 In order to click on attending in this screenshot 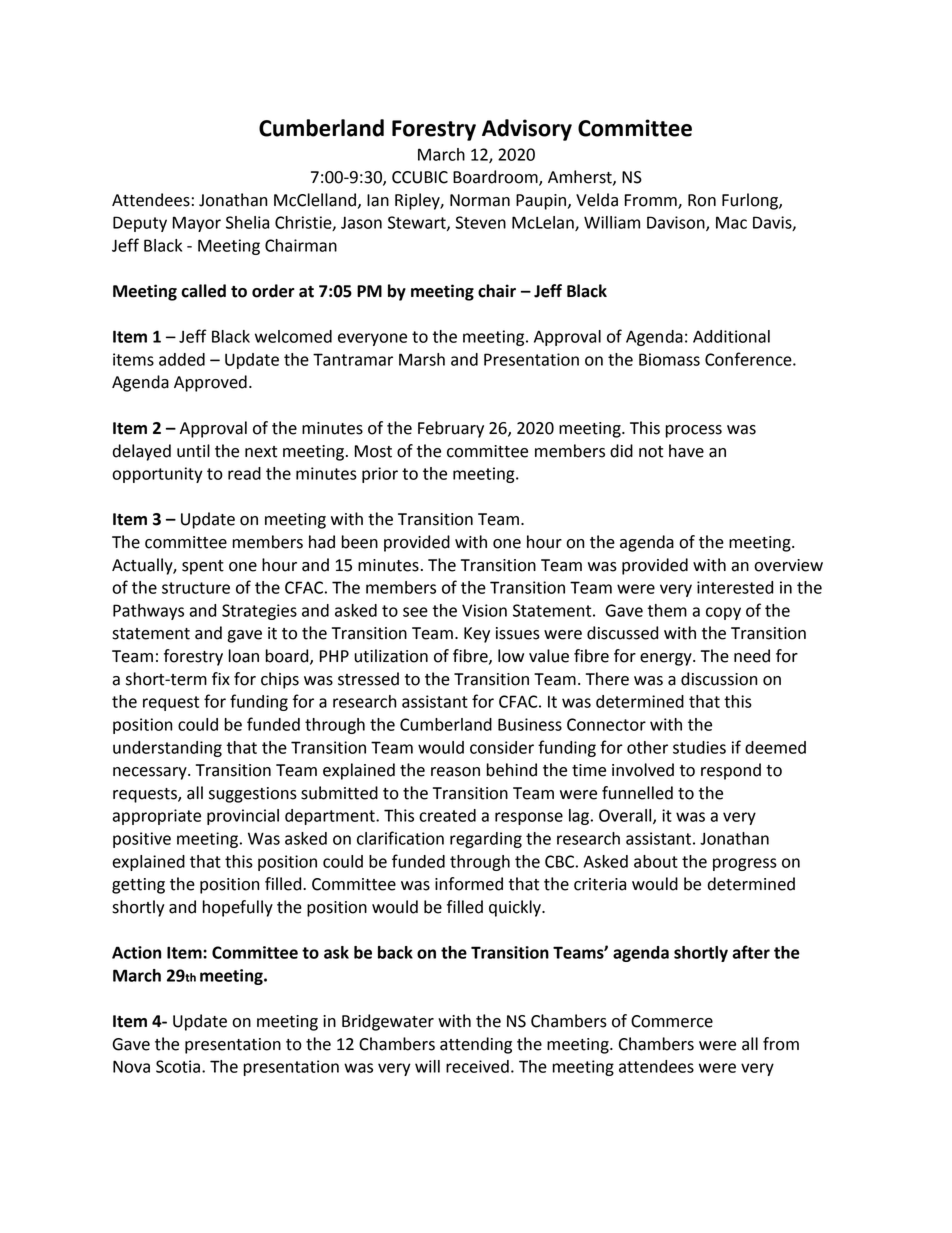, I will do `click(476, 1045)`.
